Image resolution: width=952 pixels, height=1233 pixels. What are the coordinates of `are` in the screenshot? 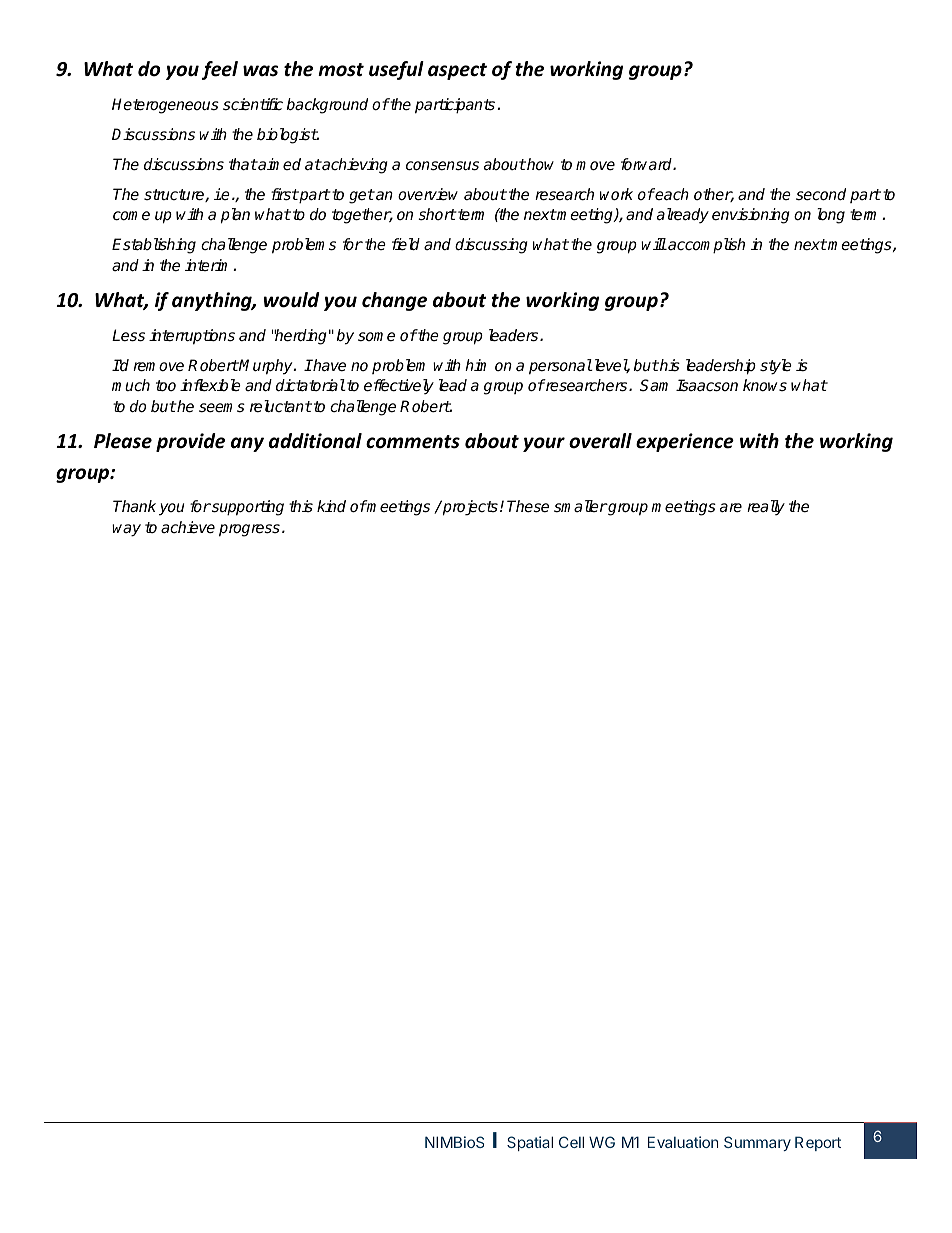 It's located at (731, 508).
